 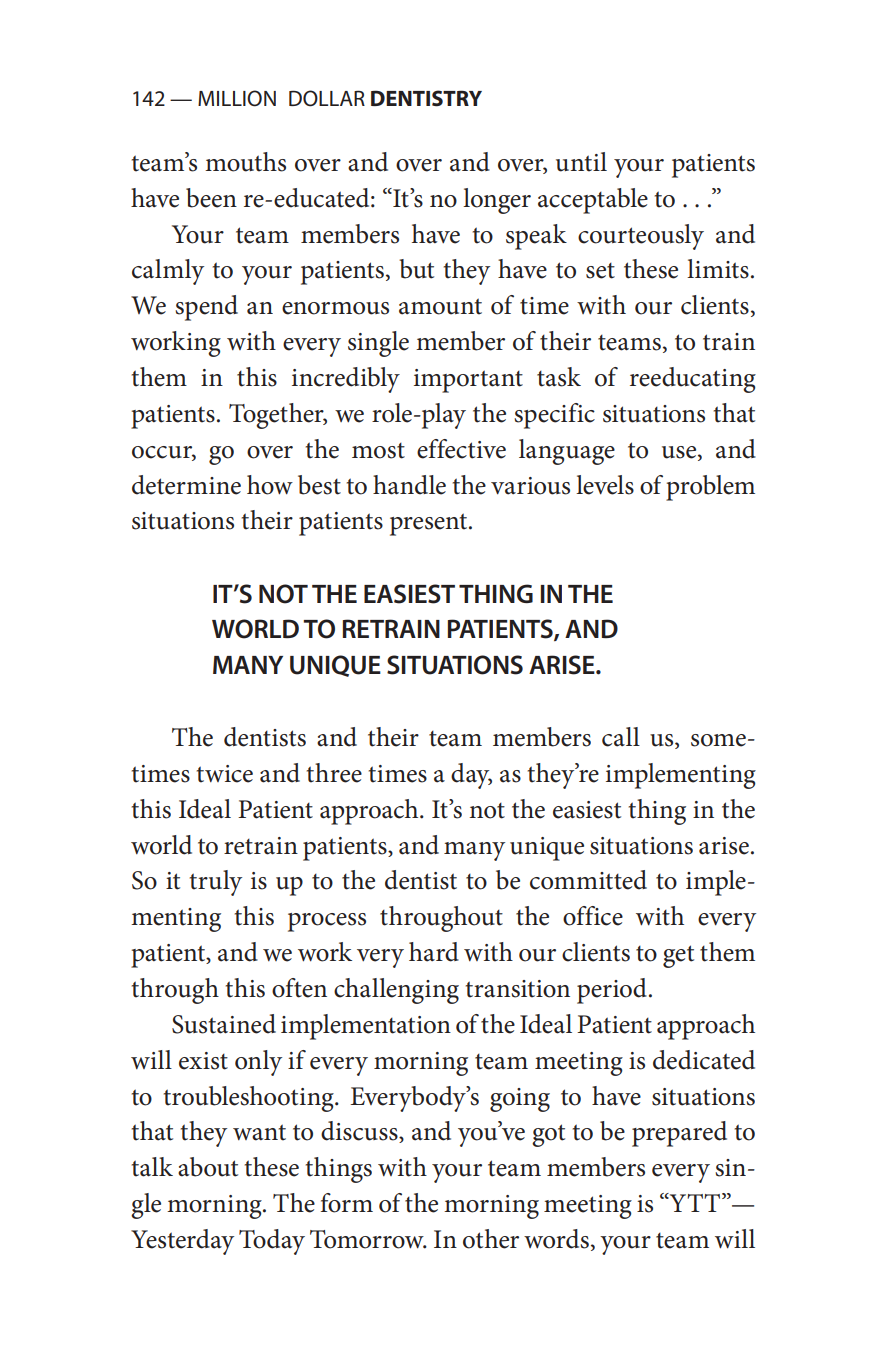 I want to click on determine, so click(x=186, y=485).
